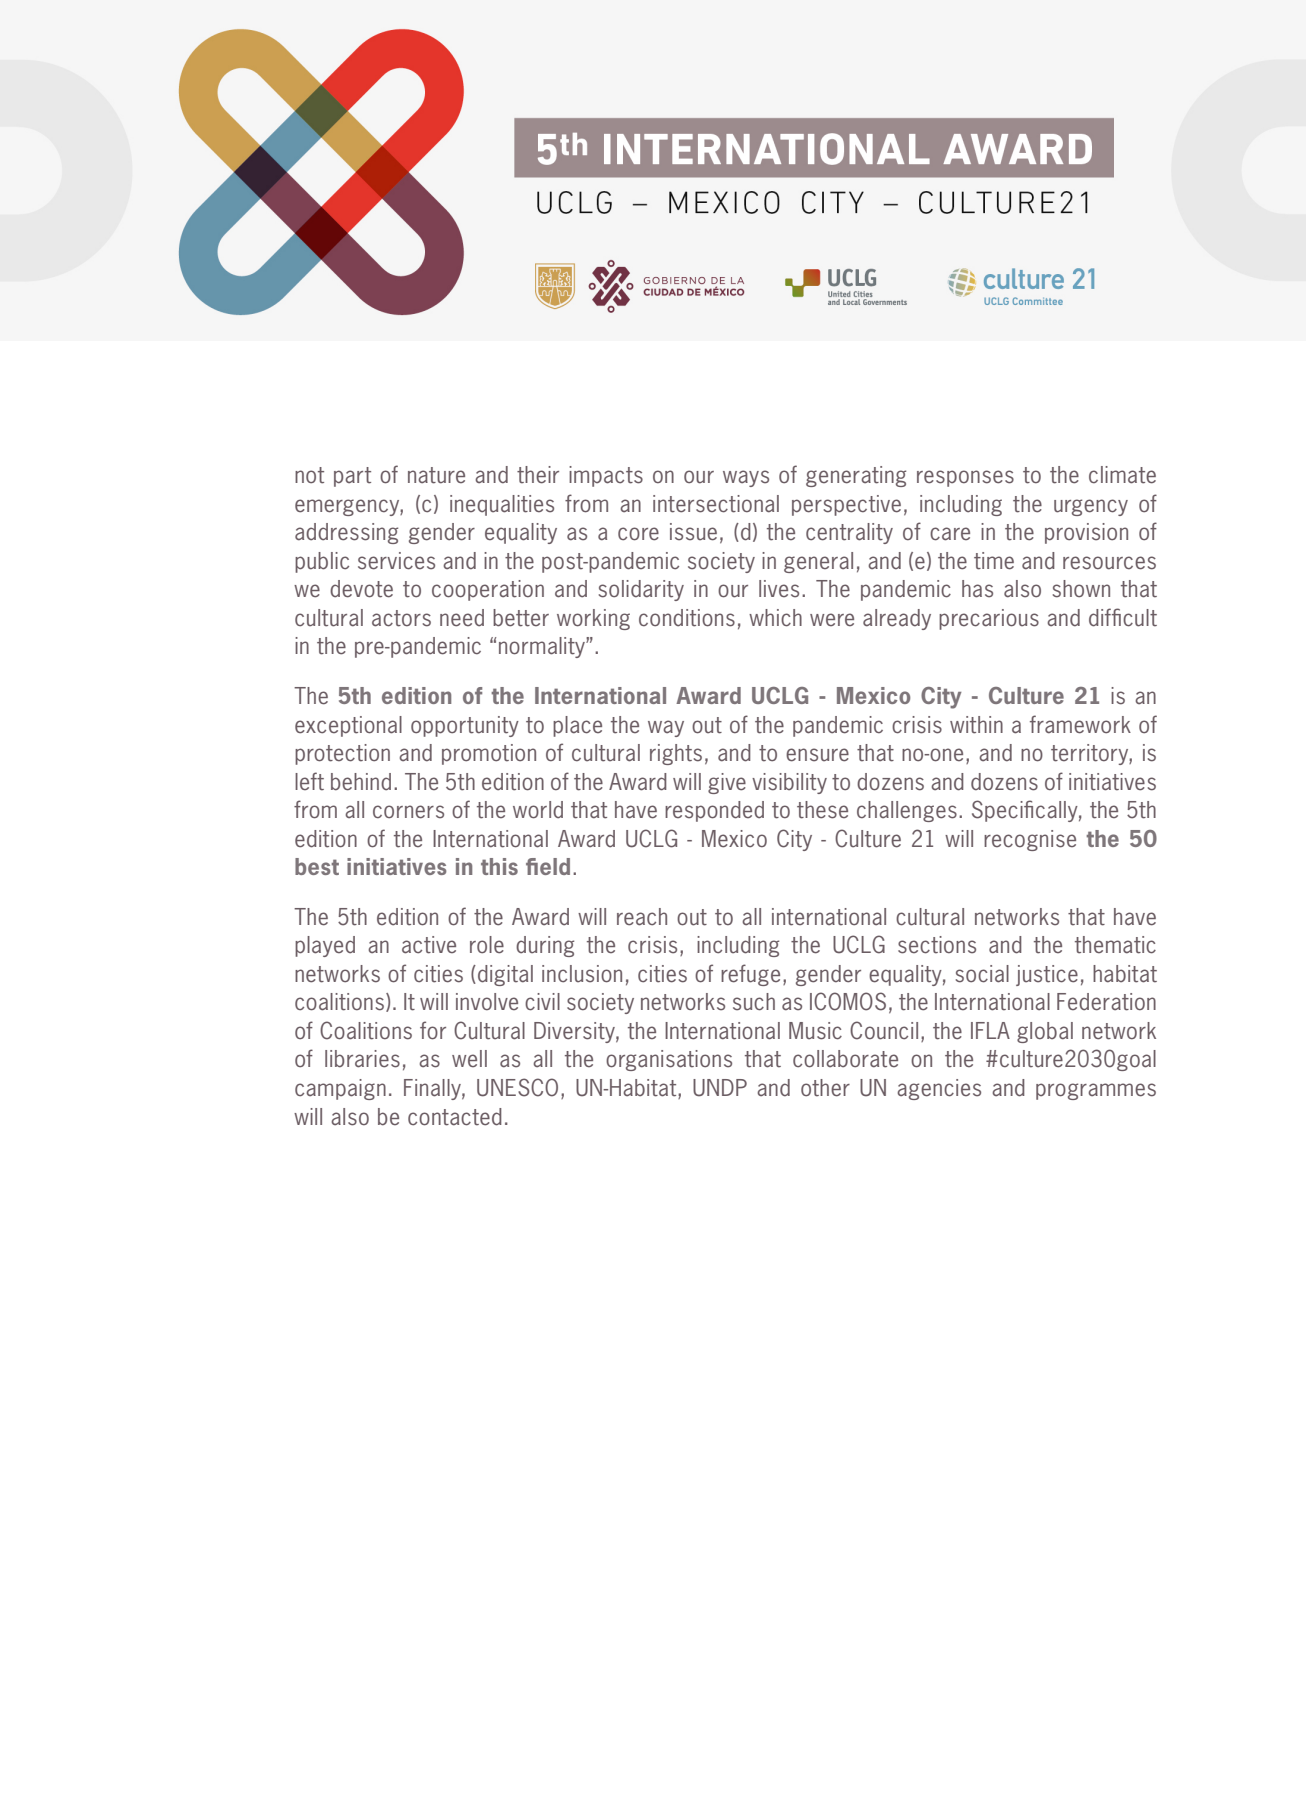 The width and height of the page is (1306, 1803). Describe the element at coordinates (1047, 975) in the page. I see `justice` at that location.
